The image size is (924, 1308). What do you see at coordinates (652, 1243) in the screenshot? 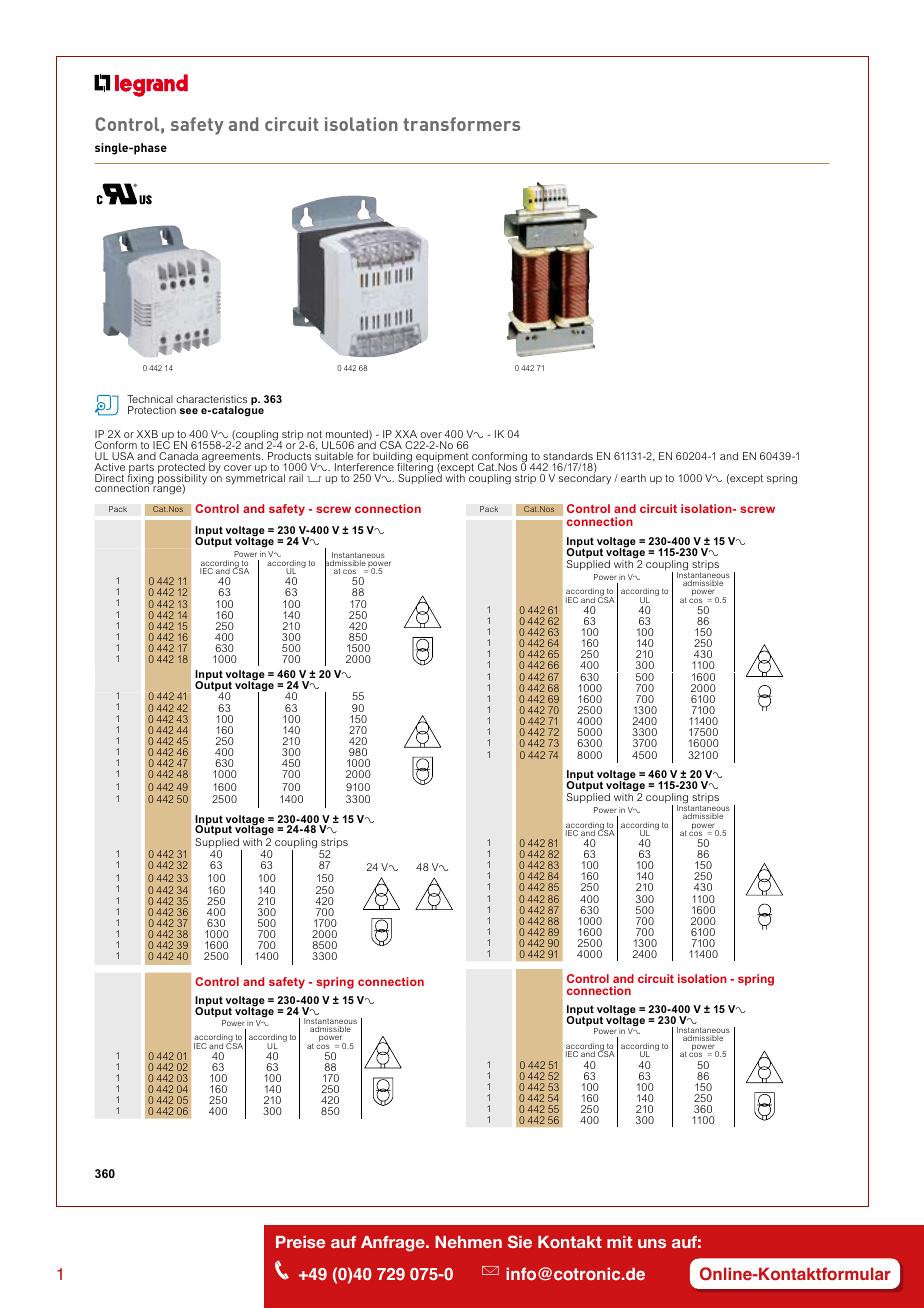
I see `uns` at bounding box center [652, 1243].
